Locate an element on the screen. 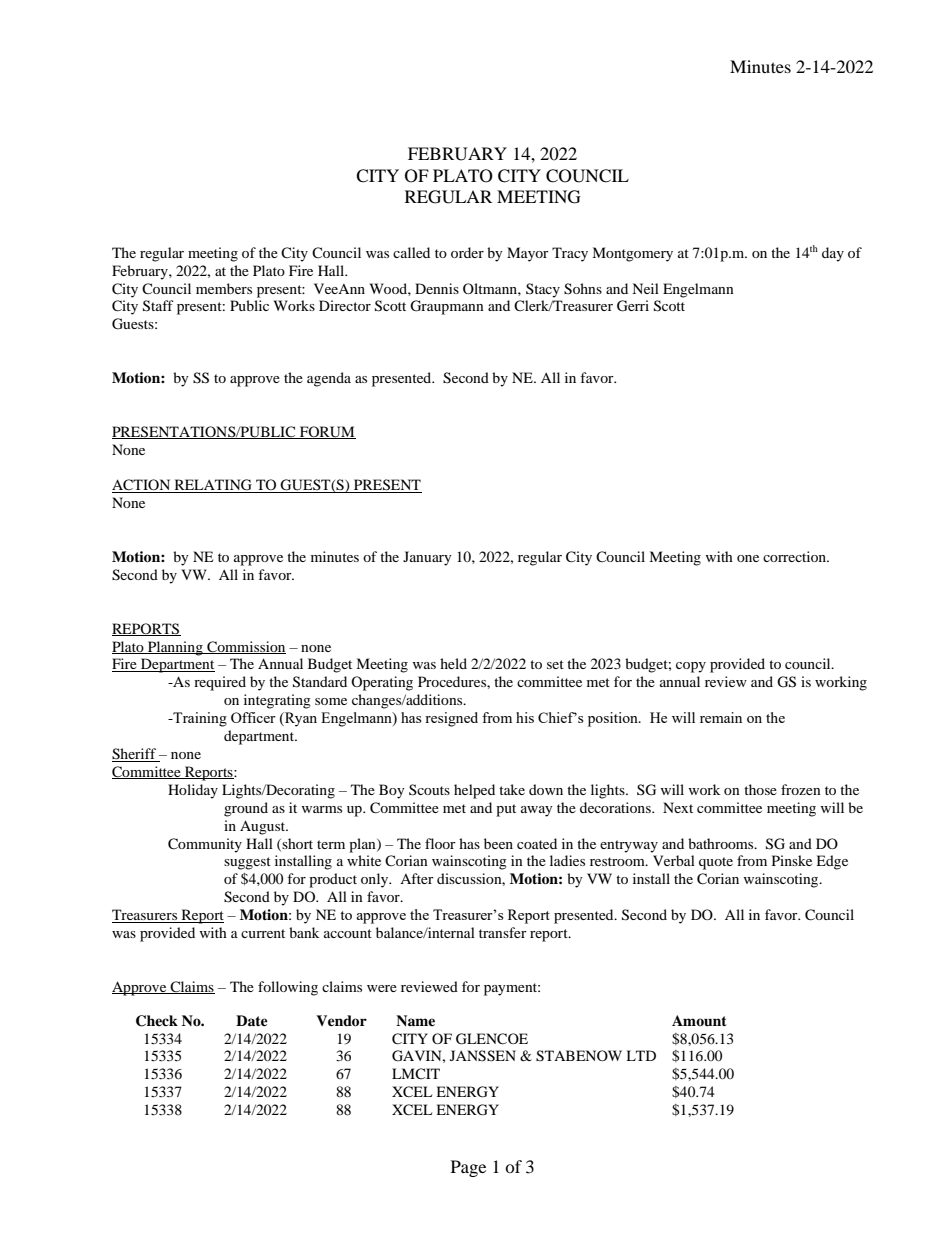 This screenshot has height=1233, width=952. Date is located at coordinates (252, 1020).
